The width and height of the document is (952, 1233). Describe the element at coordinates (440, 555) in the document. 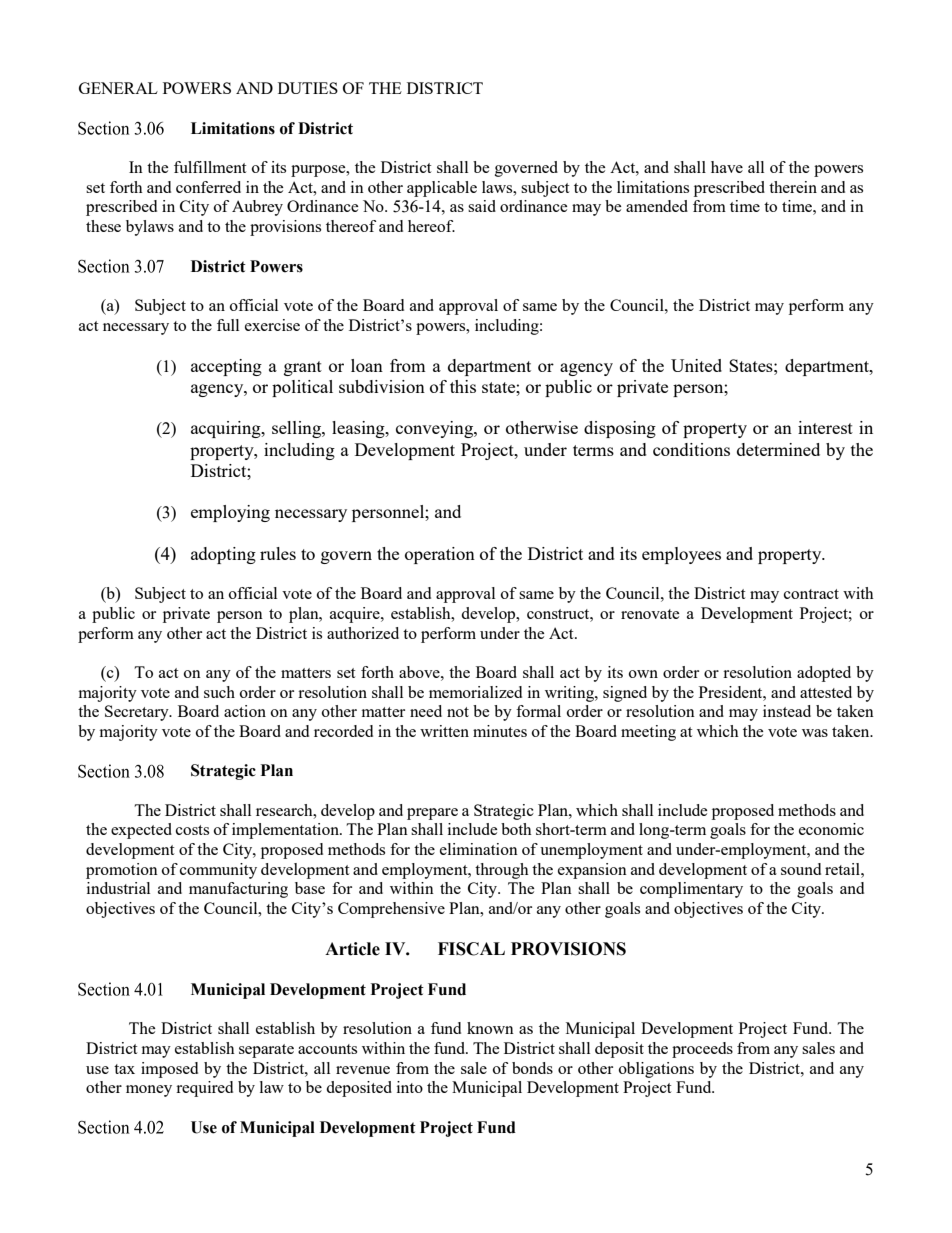

I see `operation` at that location.
